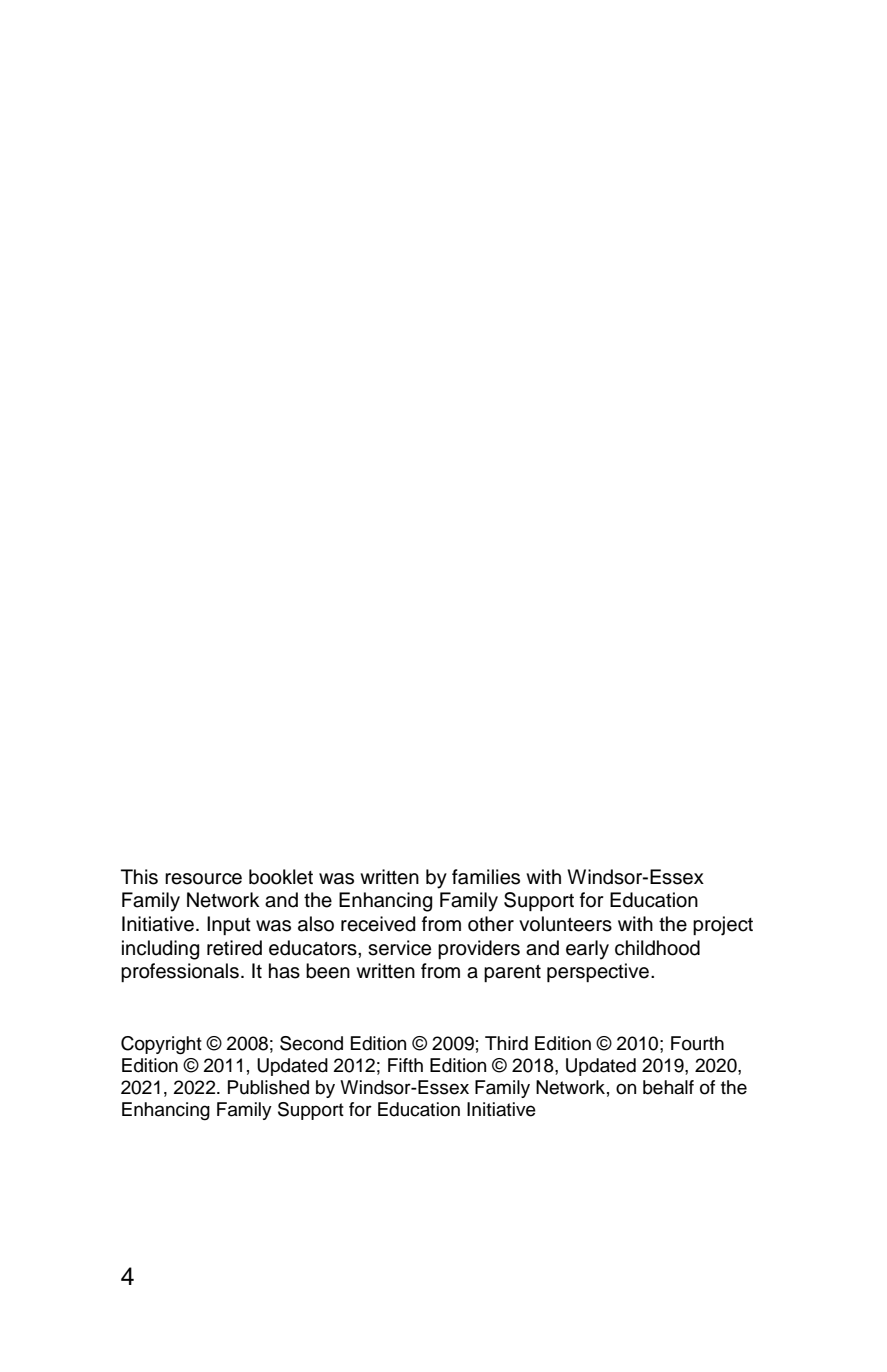  What do you see at coordinates (565, 924) in the image?
I see `volunteers` at bounding box center [565, 924].
